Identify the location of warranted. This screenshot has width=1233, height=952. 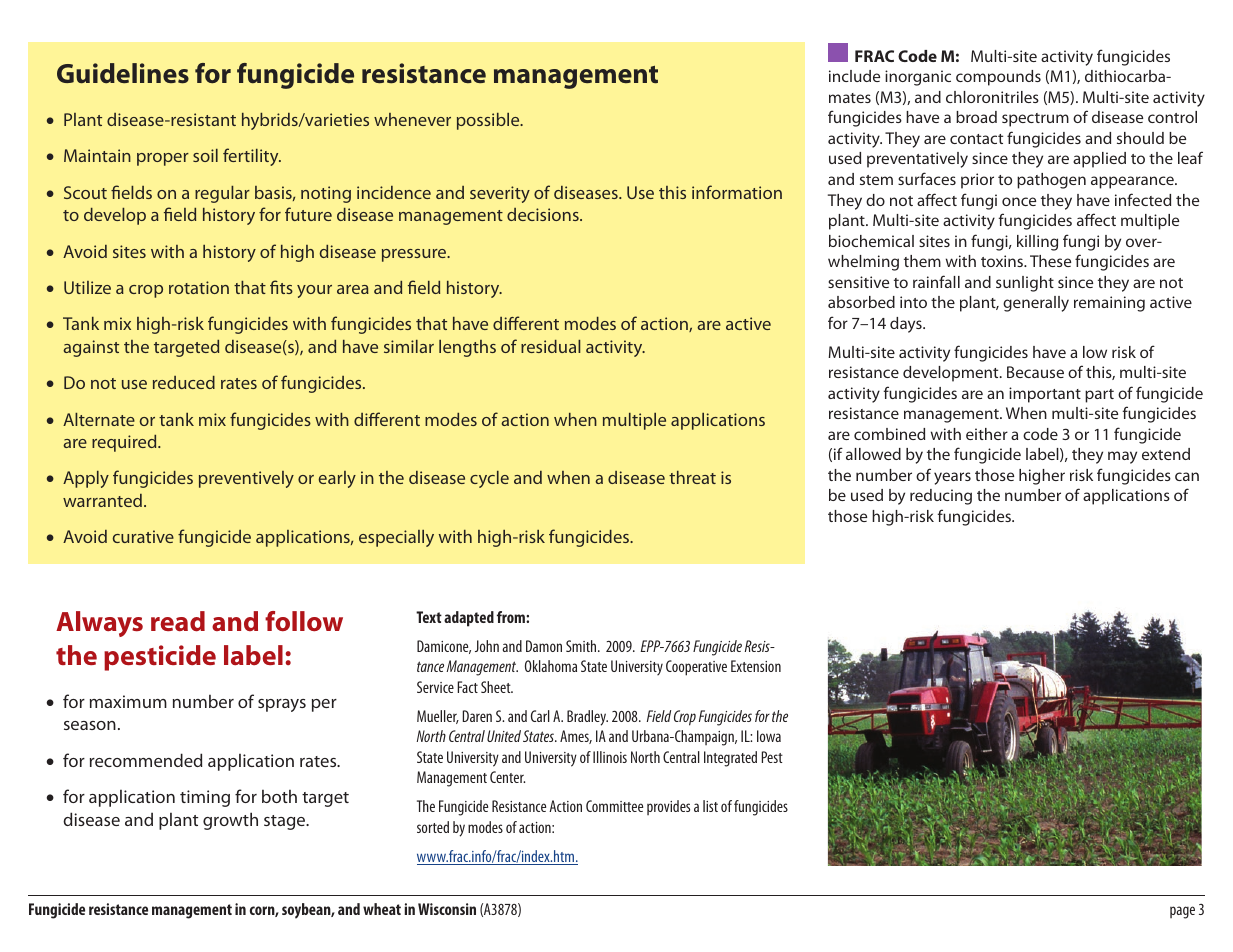
(102, 500).
